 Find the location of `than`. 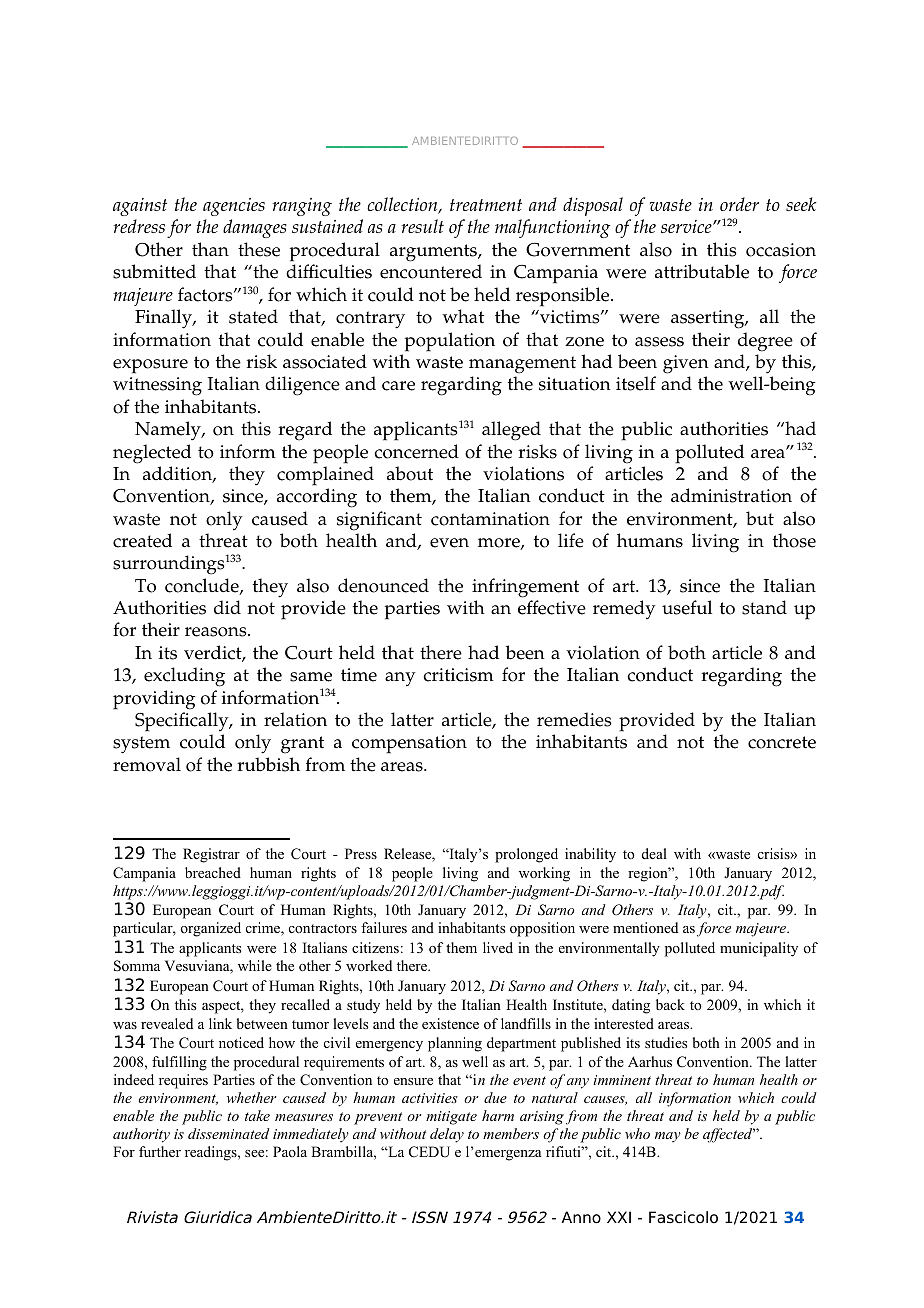

than is located at coordinates (210, 249).
